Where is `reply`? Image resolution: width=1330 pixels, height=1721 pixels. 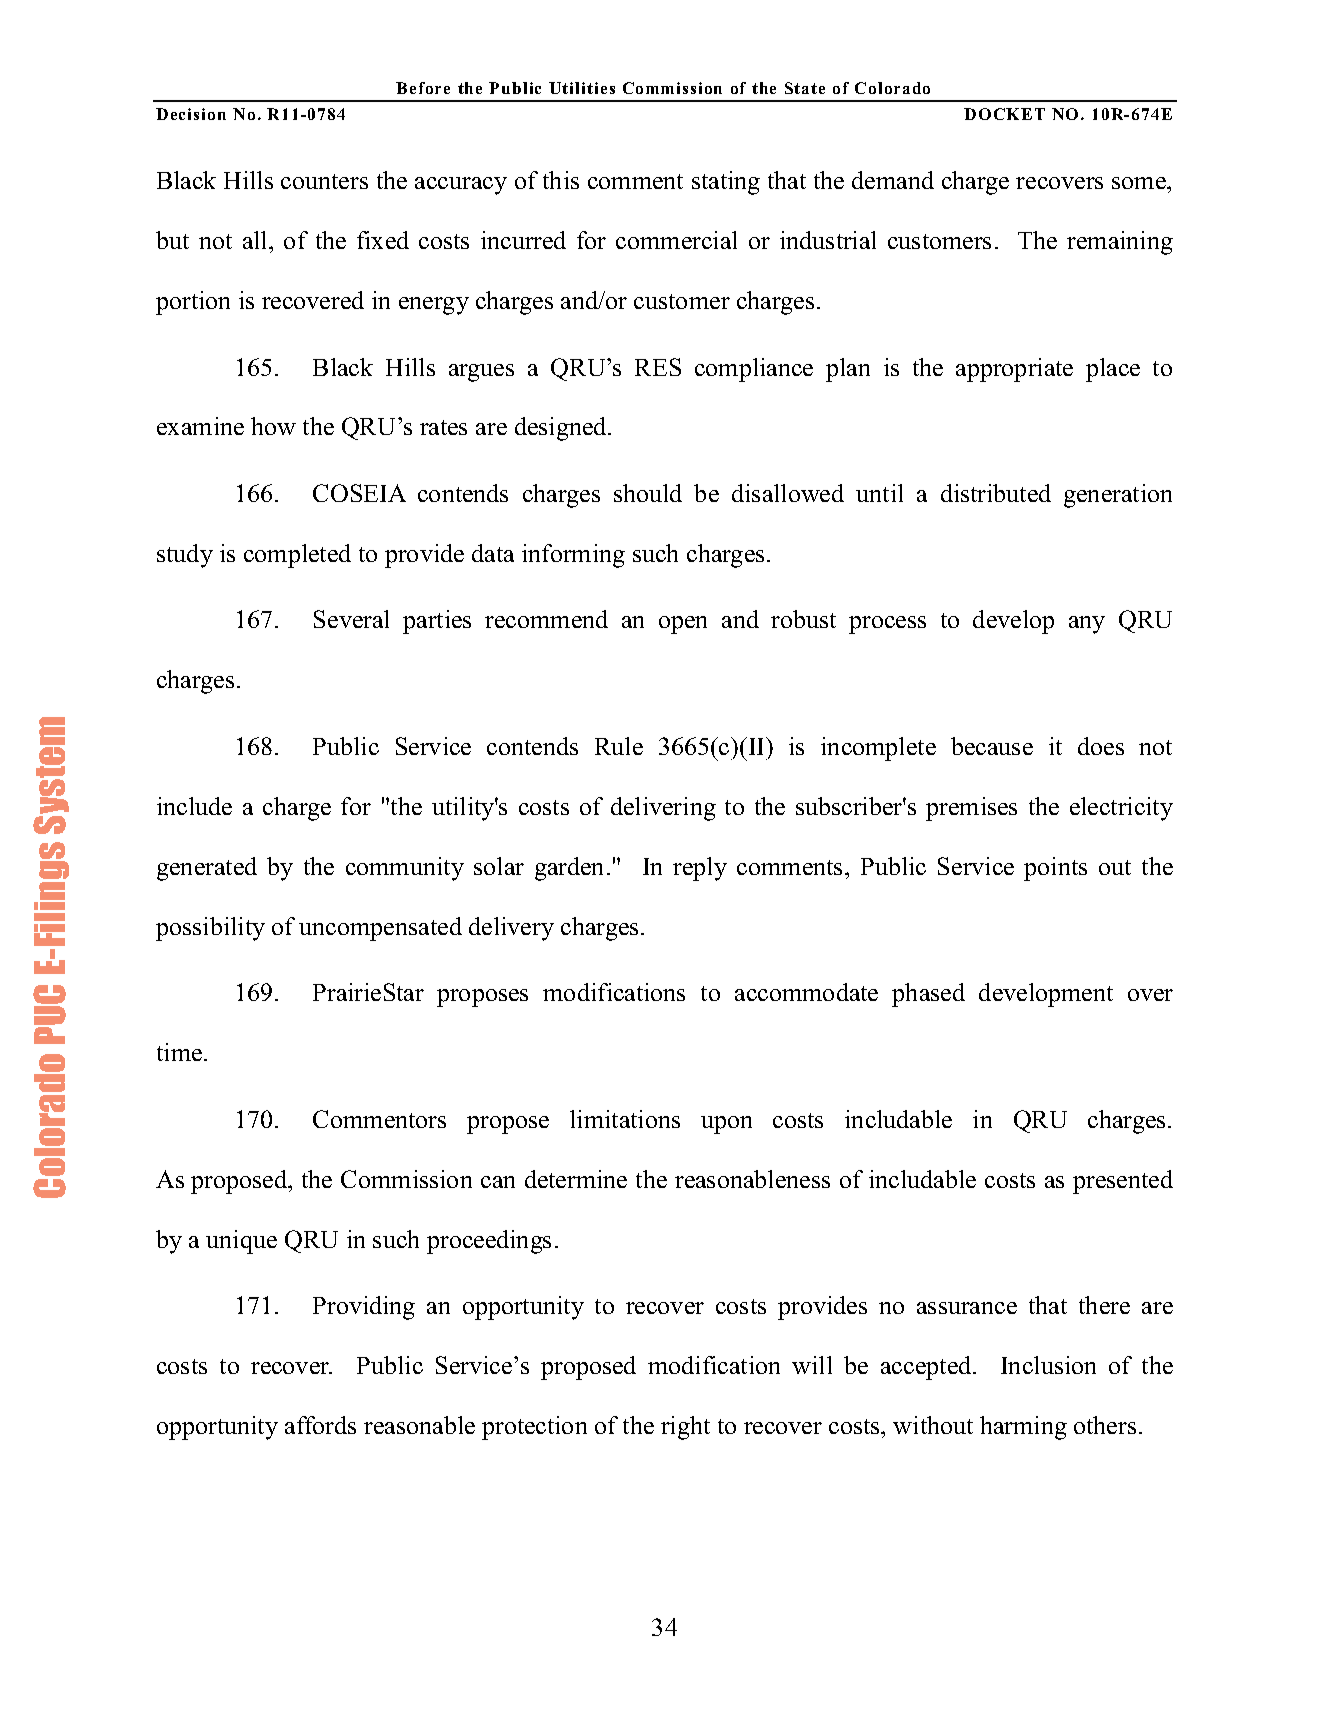 reply is located at coordinates (700, 869).
